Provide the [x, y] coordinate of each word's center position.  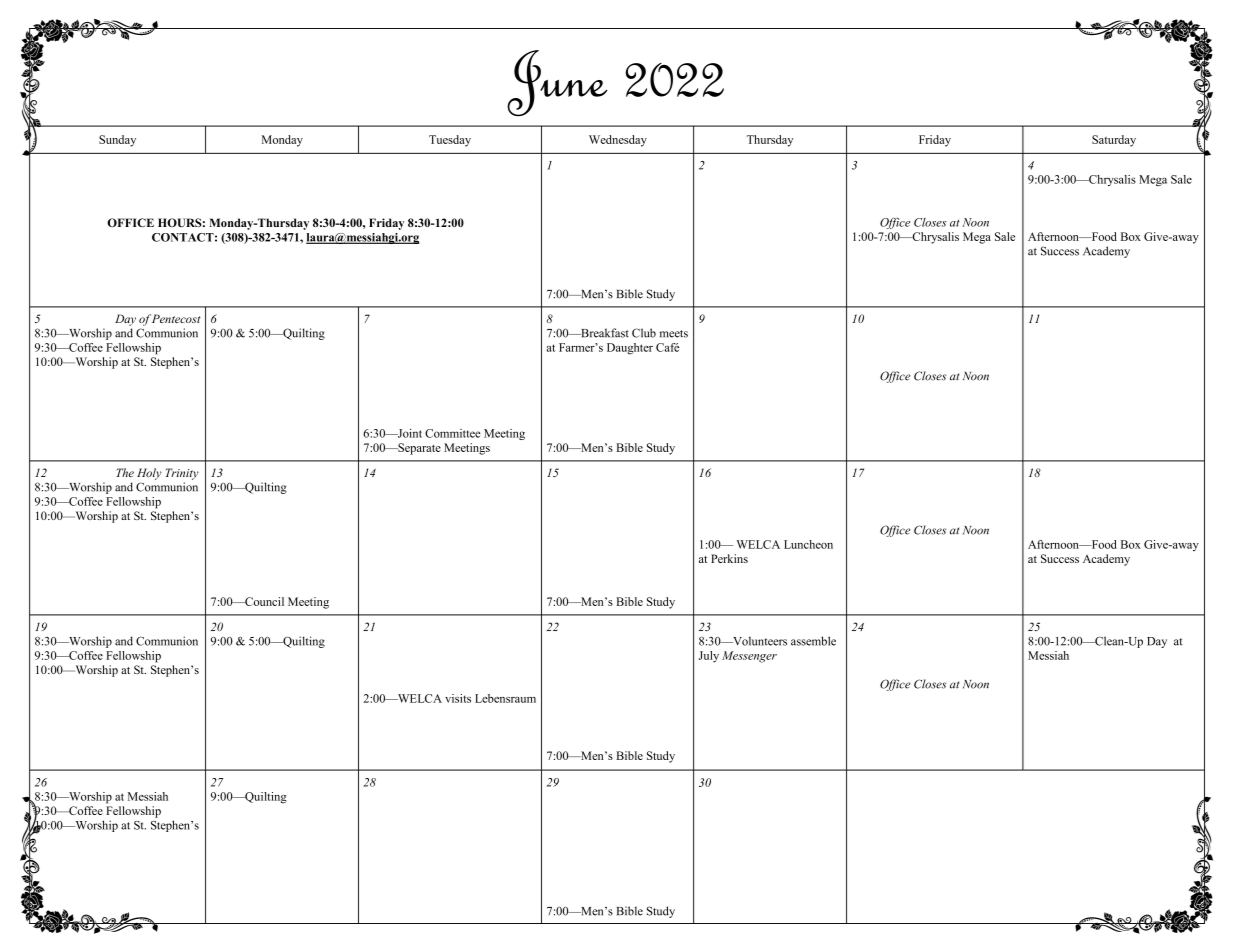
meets [674, 334]
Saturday [1114, 141]
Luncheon [808, 544]
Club [644, 333]
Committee [453, 433]
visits [458, 698]
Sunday [117, 141]
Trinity [182, 474]
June [557, 83]
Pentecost [176, 318]
